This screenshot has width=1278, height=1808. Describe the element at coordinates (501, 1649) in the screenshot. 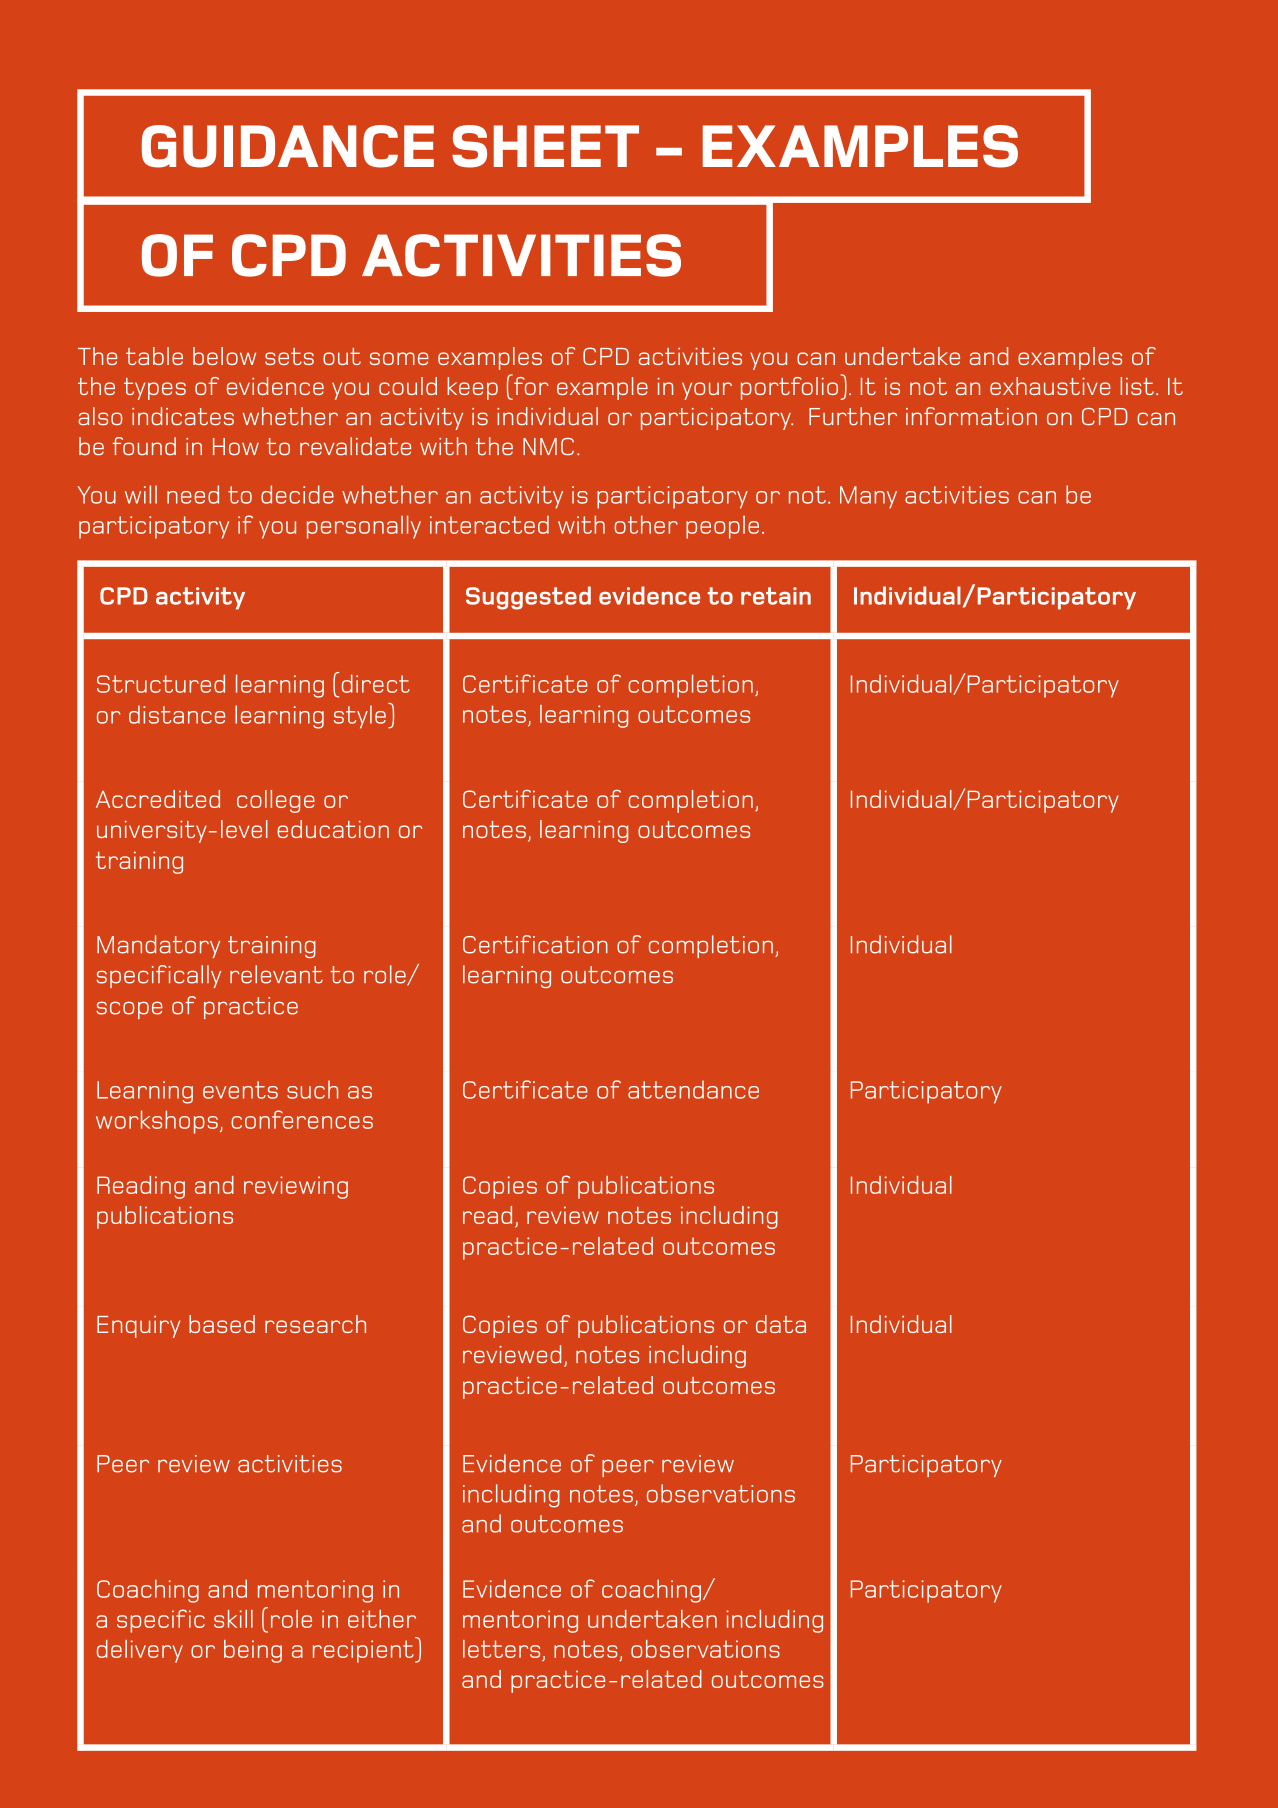

I see `letters` at that location.
